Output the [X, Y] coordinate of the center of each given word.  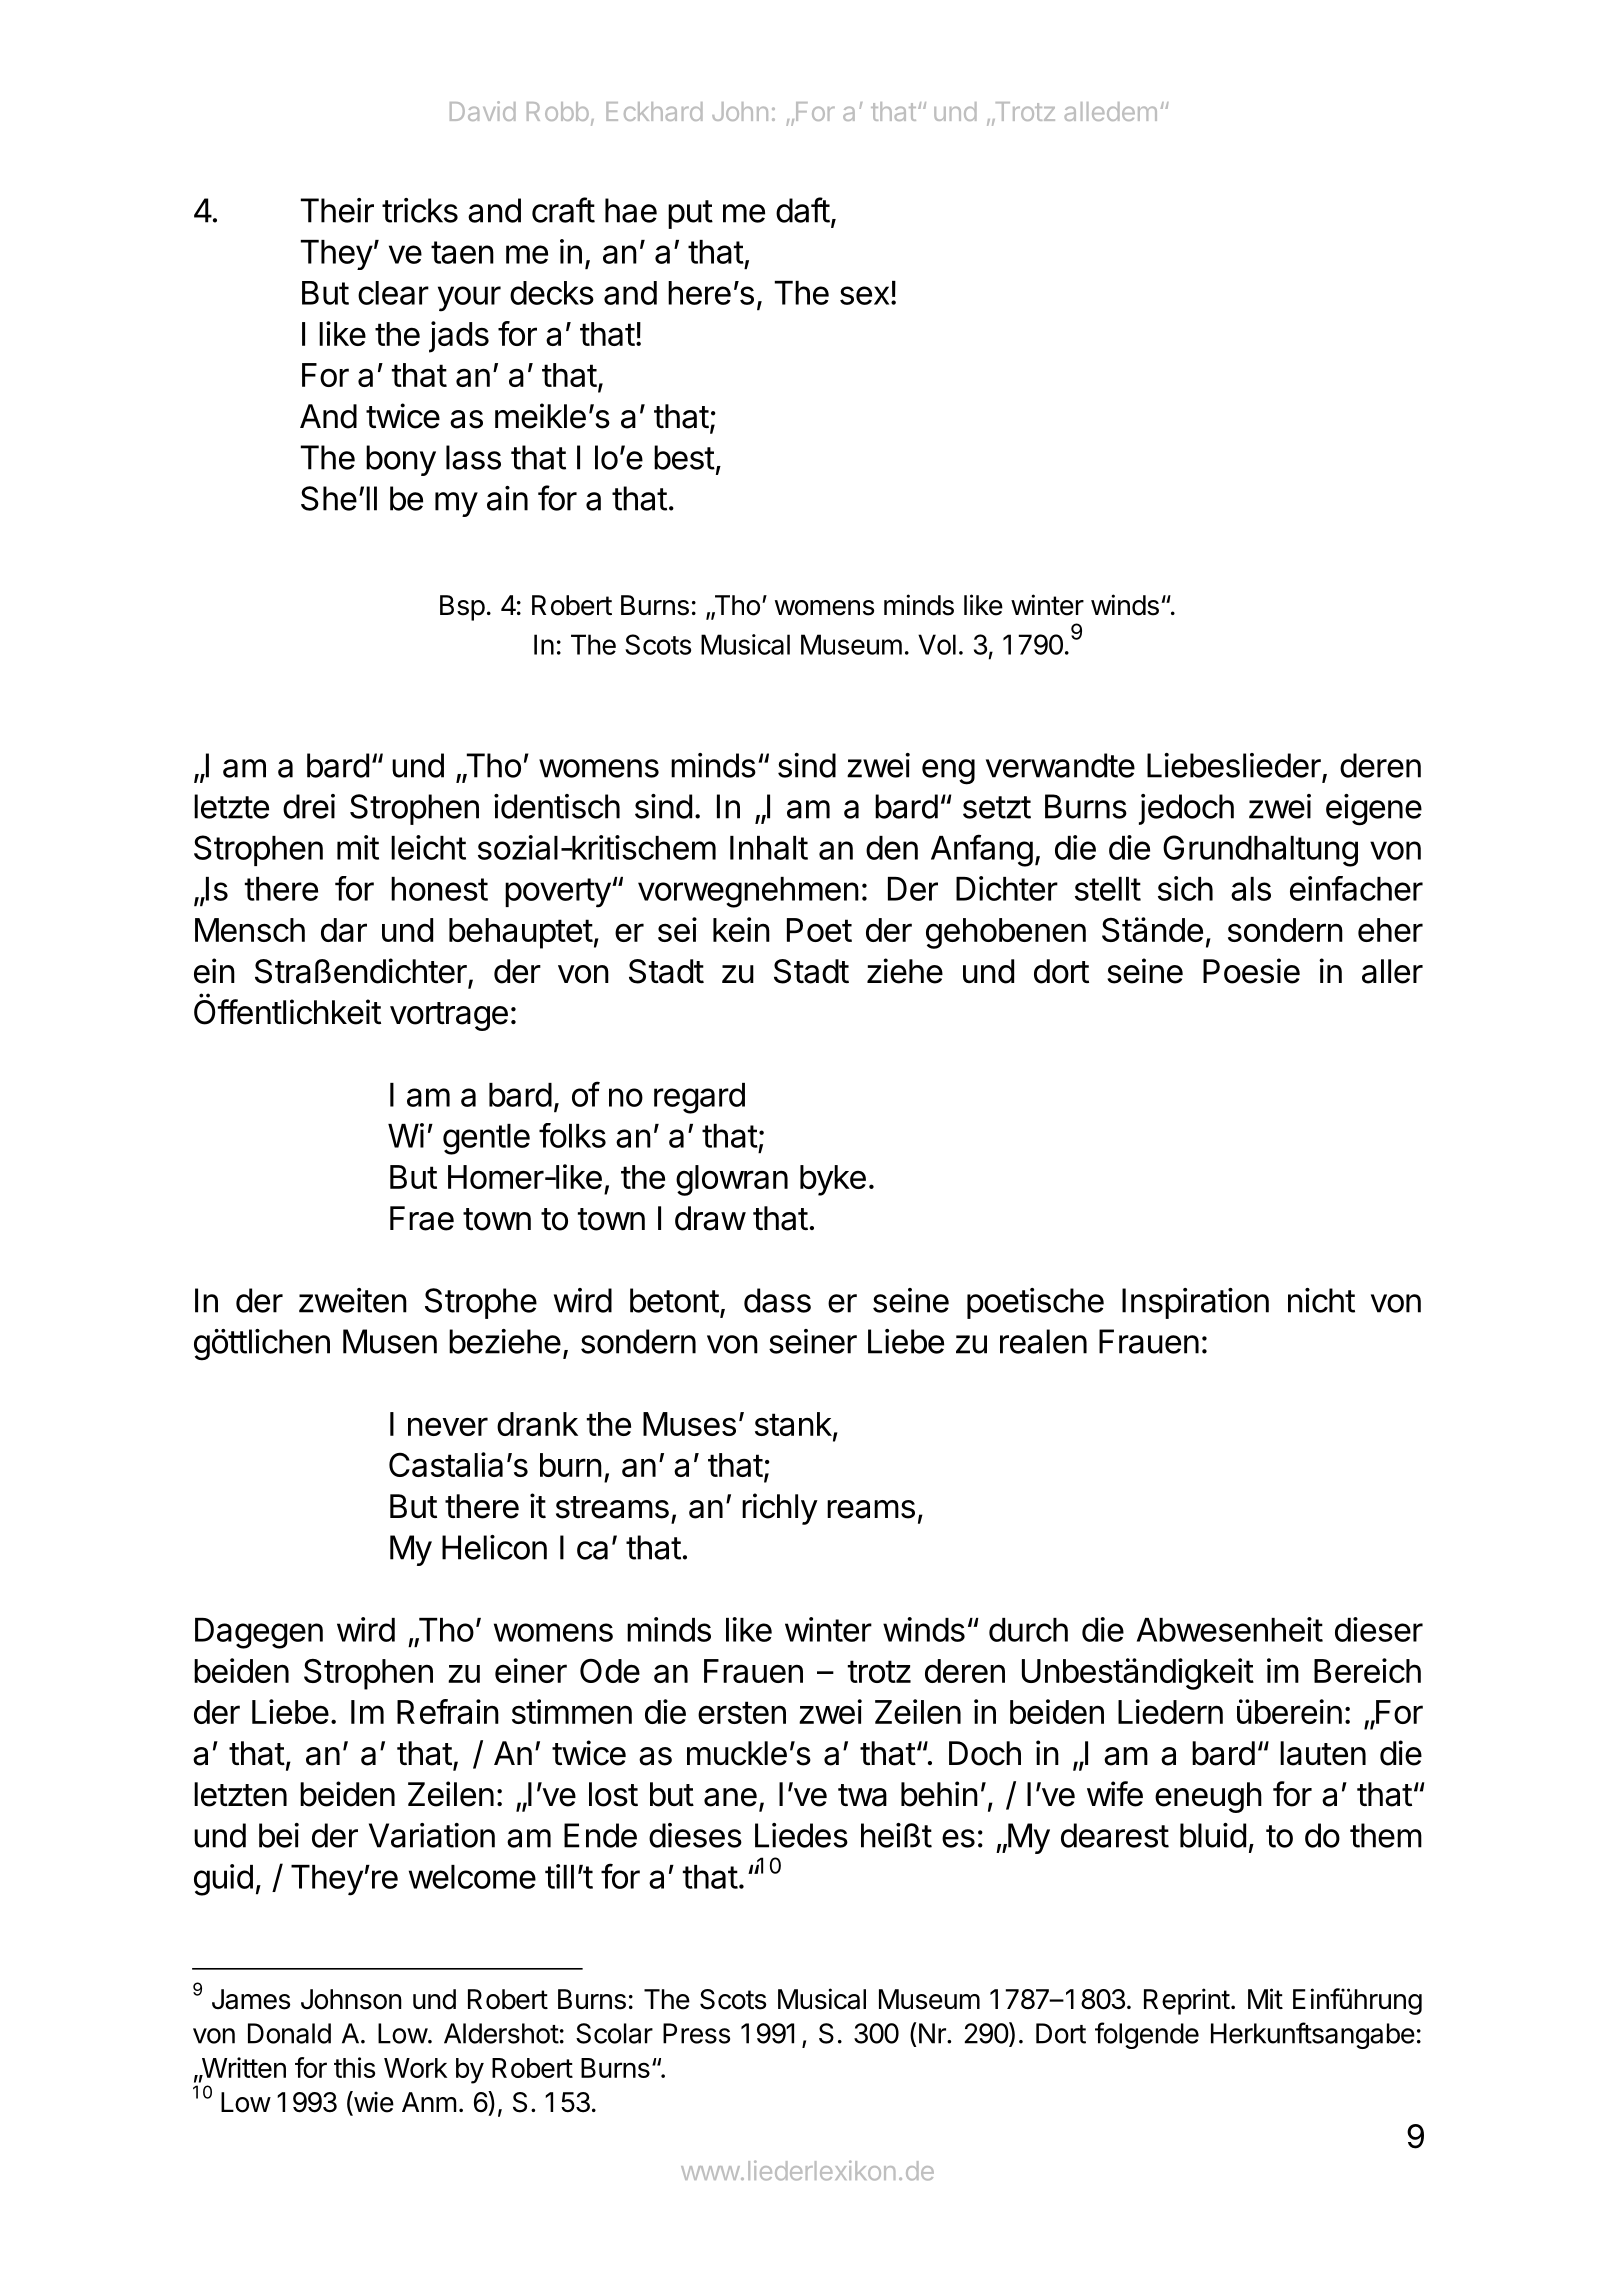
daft [803, 210]
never [448, 1426]
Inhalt [769, 848]
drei [309, 806]
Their [337, 210]
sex [864, 295]
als [1251, 889]
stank [793, 1424]
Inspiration [1195, 1303]
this [354, 2067]
